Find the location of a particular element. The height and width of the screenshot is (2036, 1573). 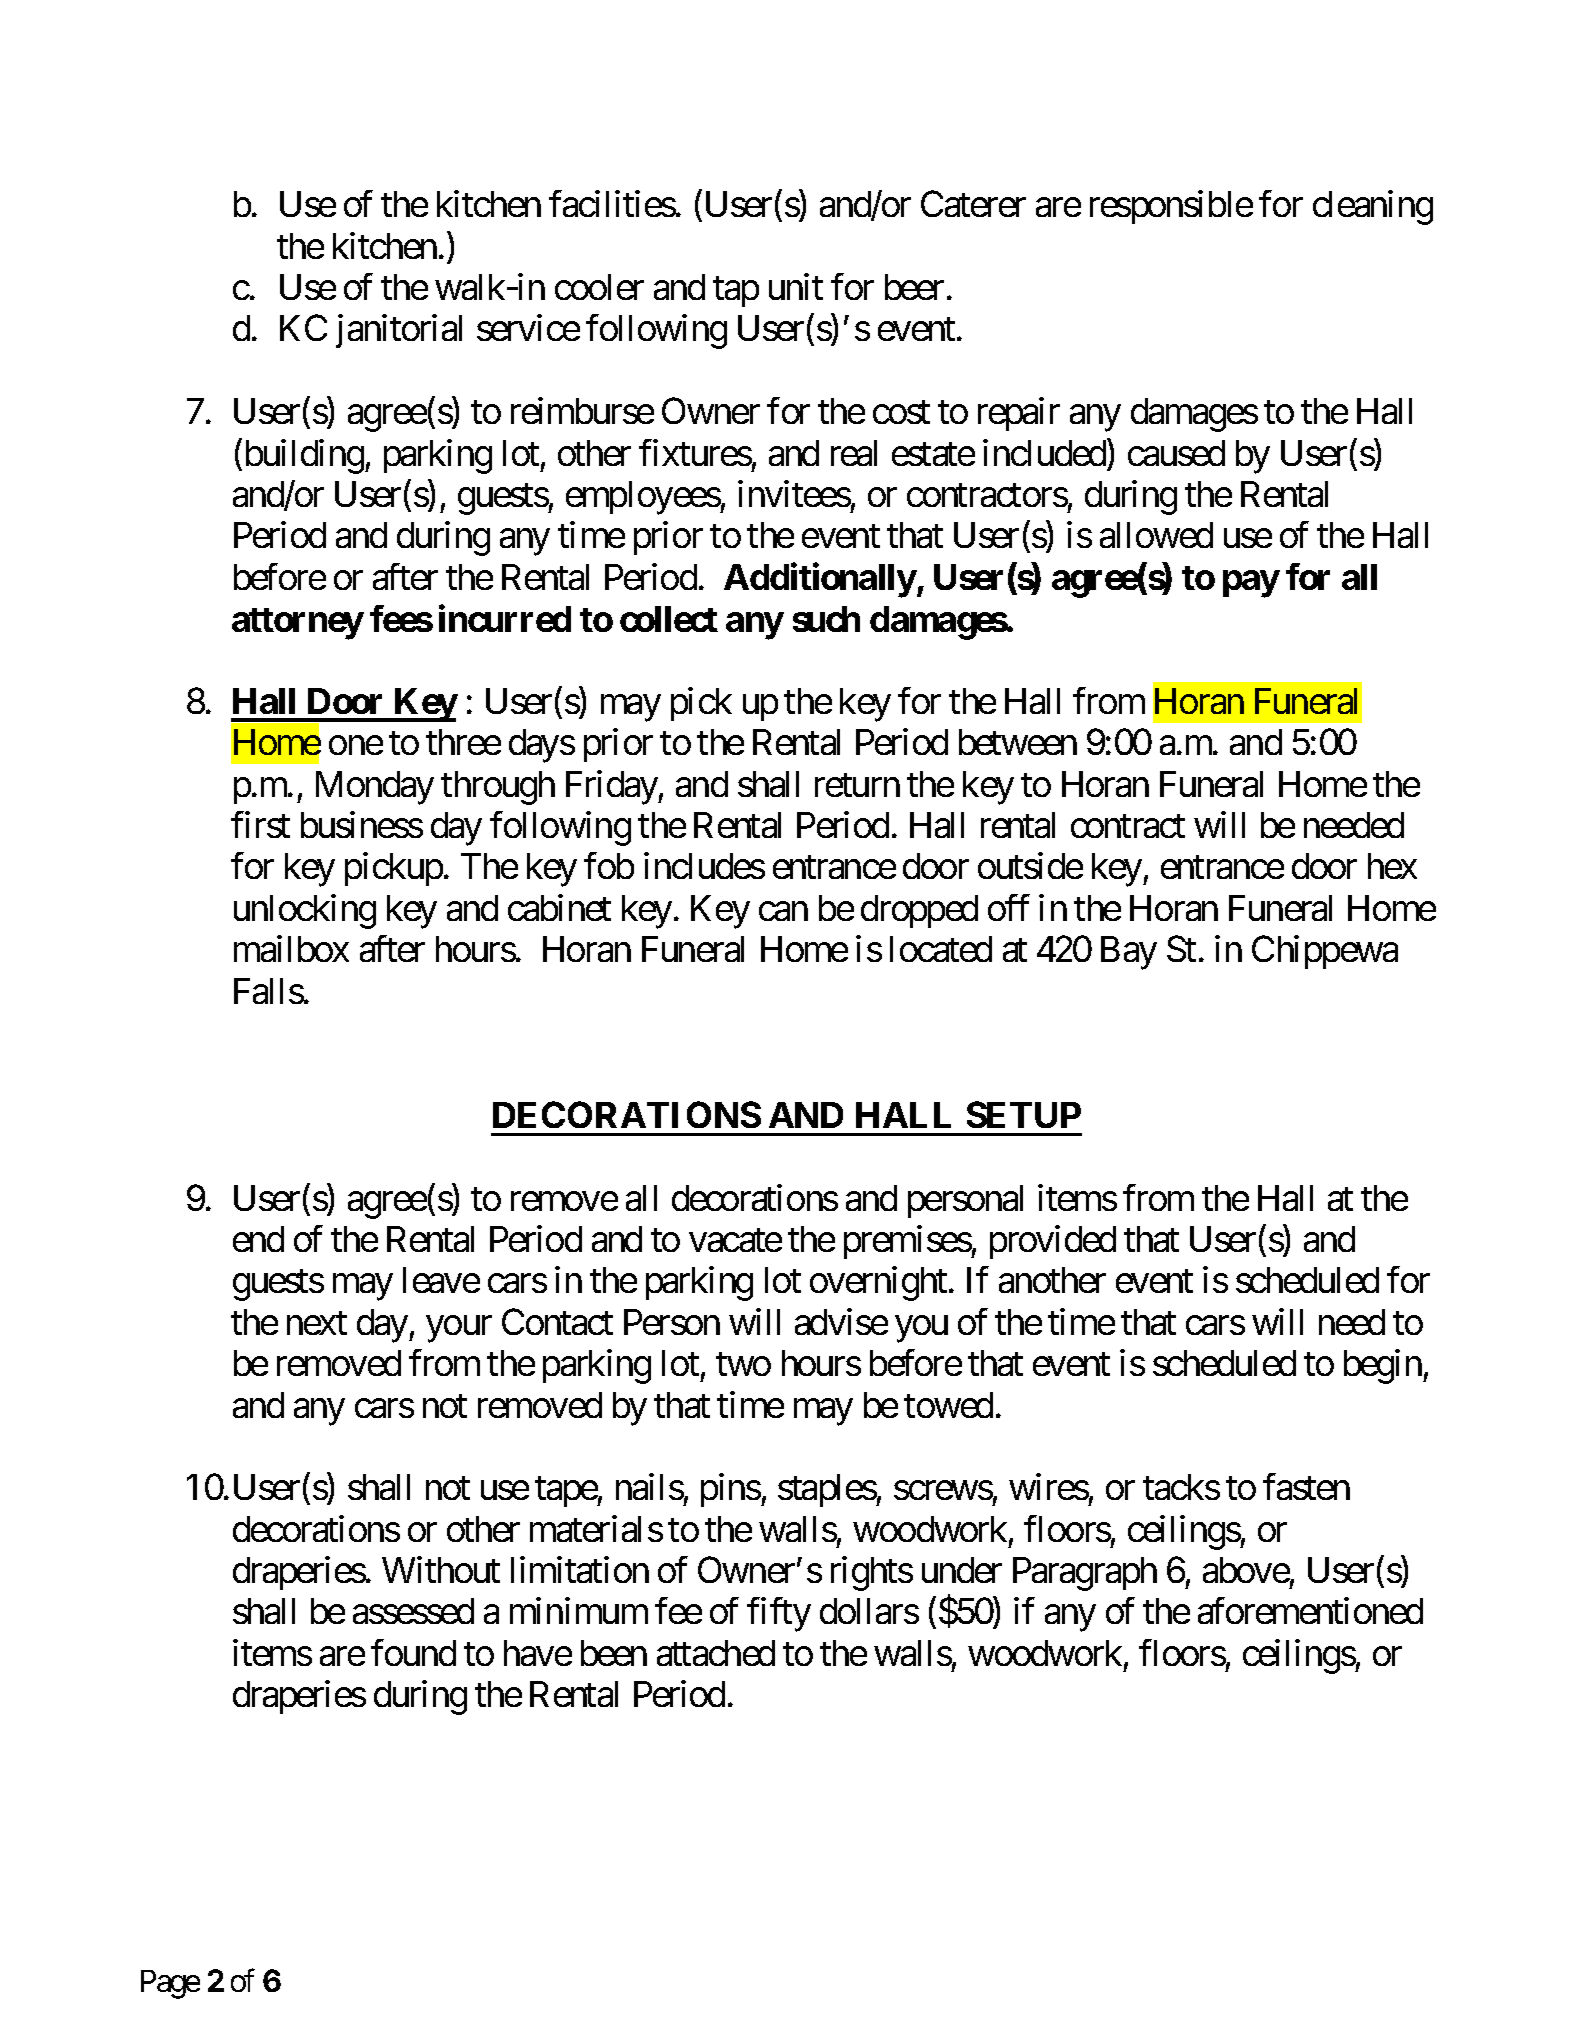

janitorial is located at coordinates (399, 331).
